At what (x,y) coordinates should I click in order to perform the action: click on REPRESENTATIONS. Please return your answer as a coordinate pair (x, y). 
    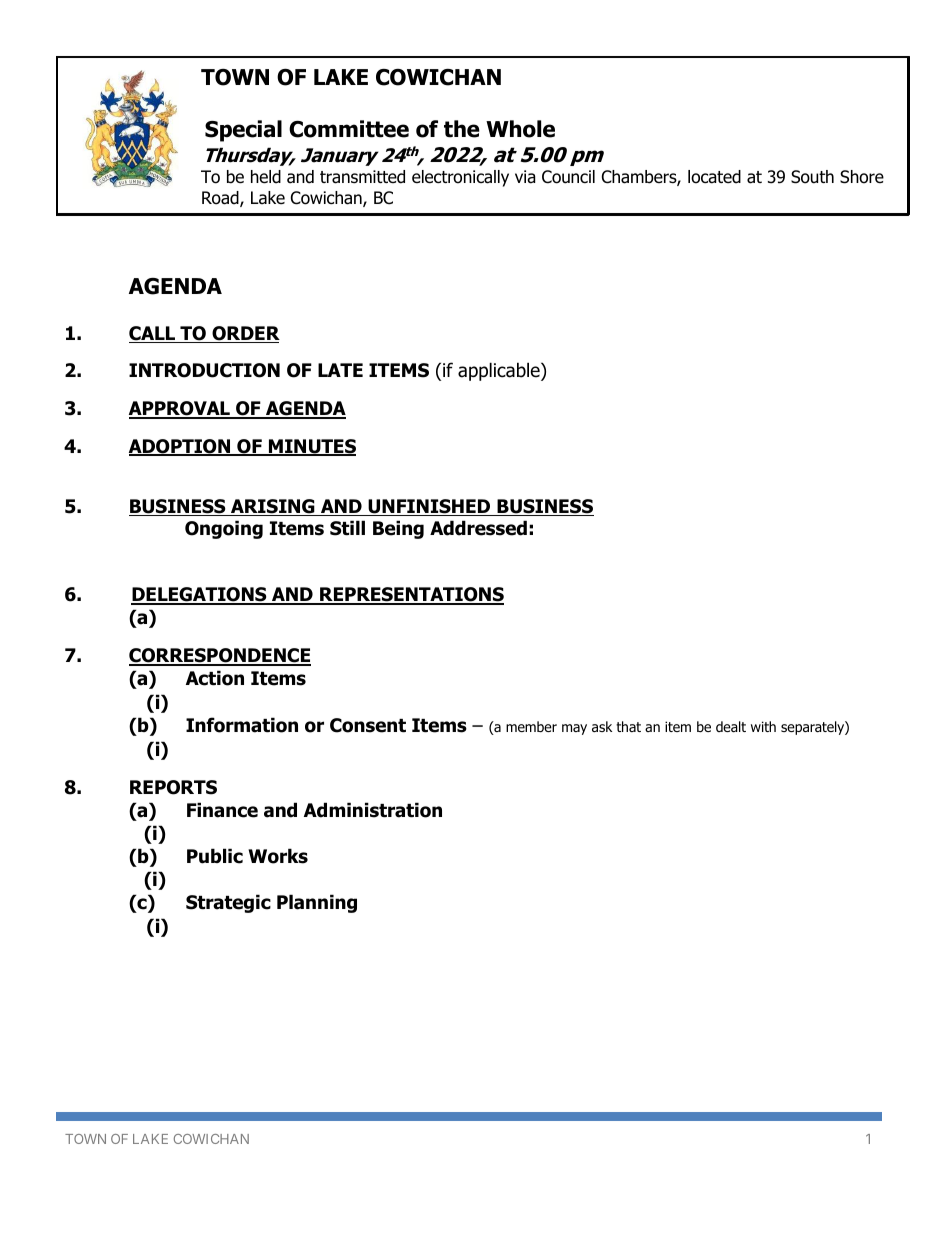
    Looking at the image, I should click on (411, 595).
